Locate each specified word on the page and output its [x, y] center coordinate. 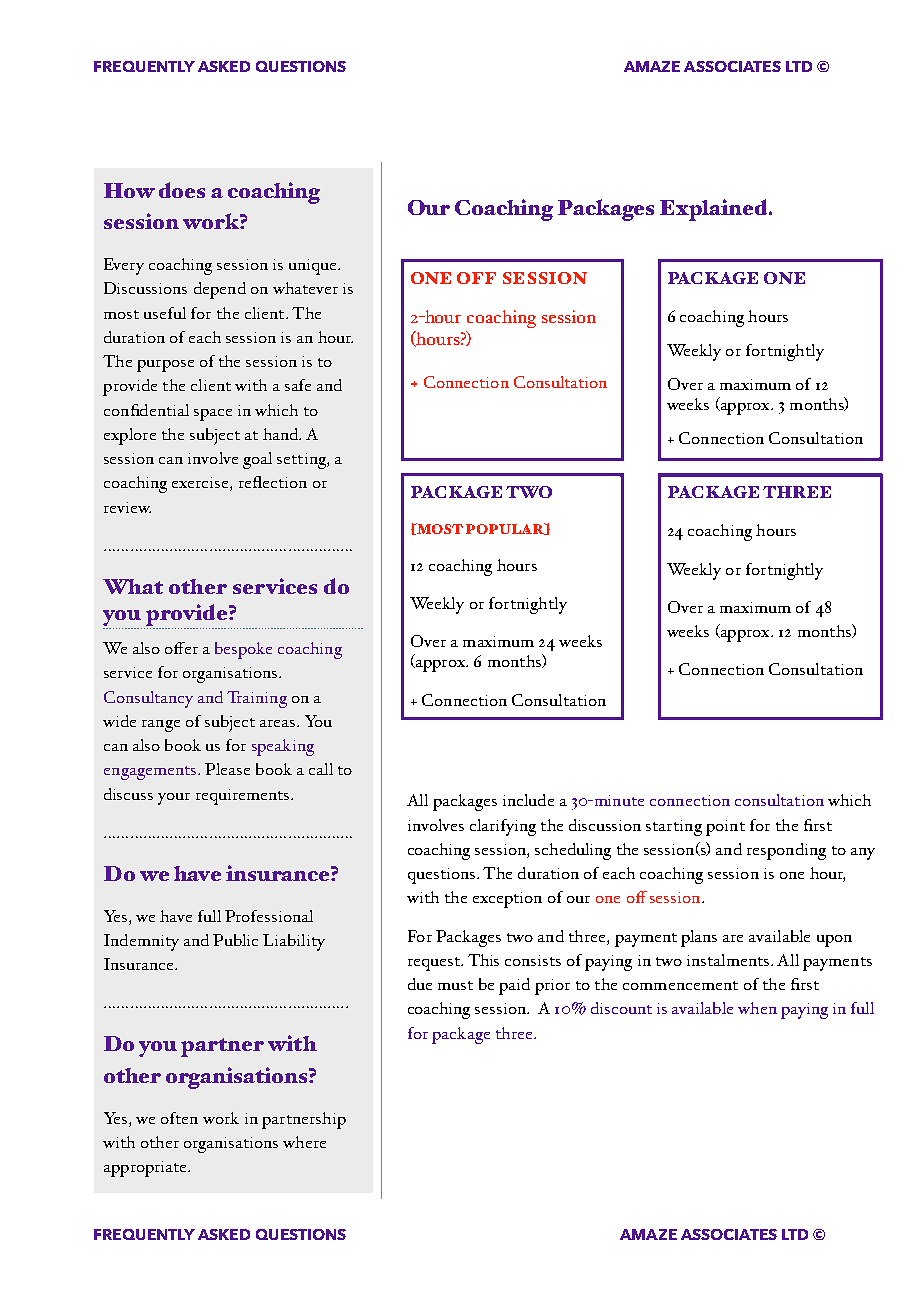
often [179, 1118]
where [304, 1142]
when [757, 1008]
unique [314, 267]
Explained [715, 210]
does [182, 190]
